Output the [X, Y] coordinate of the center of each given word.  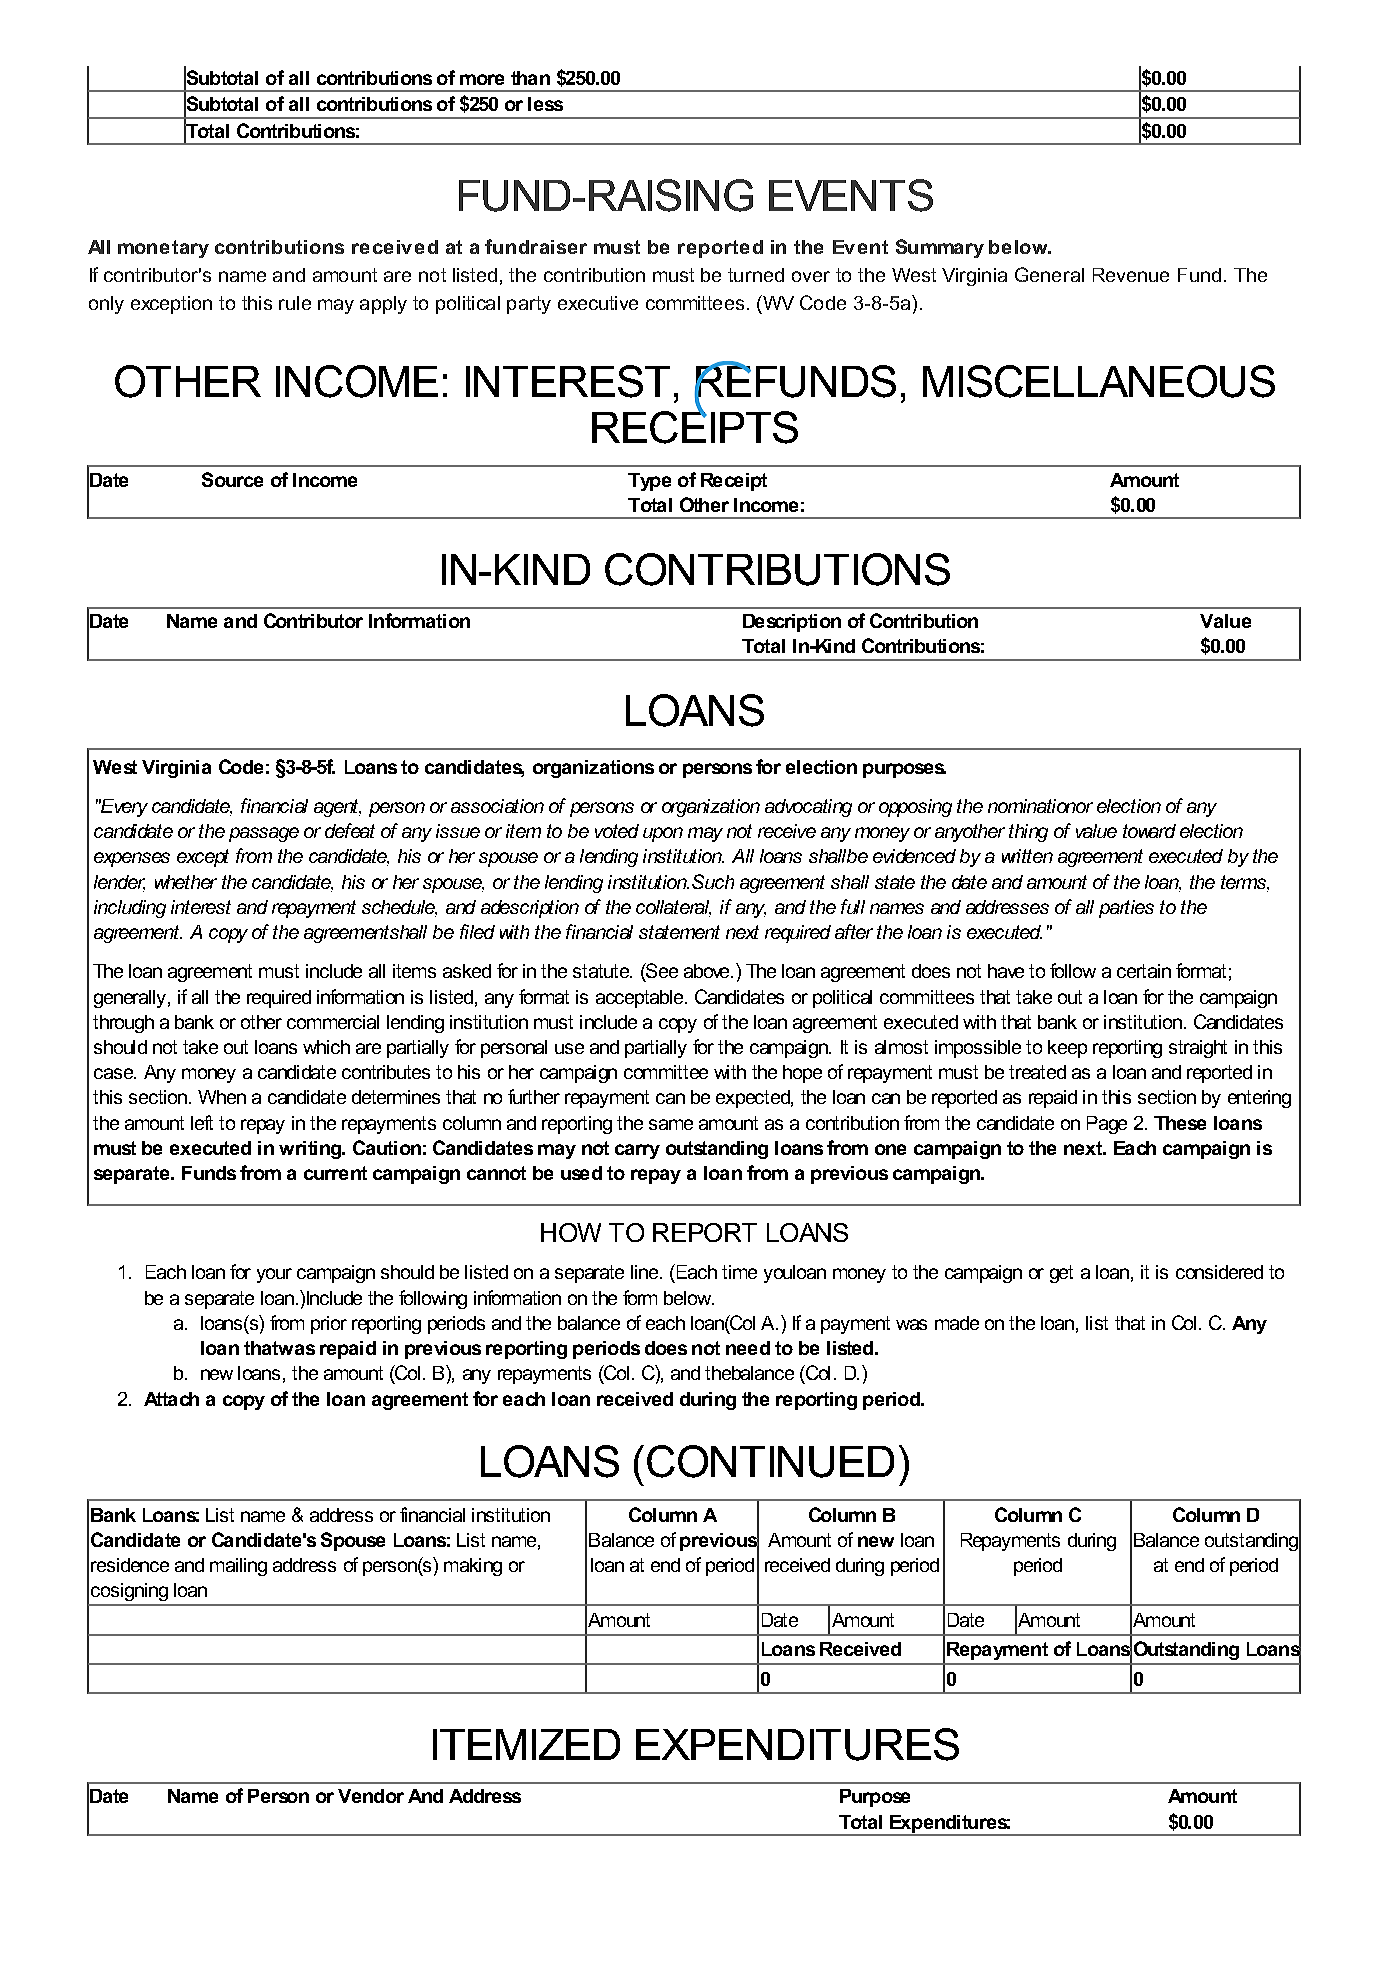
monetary [163, 249]
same [671, 1124]
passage [264, 834]
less [545, 104]
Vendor [371, 1796]
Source [232, 479]
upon [663, 834]
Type [649, 482]
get [1061, 1274]
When [222, 1097]
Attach [171, 1399]
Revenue [1131, 275]
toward [1149, 831]
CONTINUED [770, 1461]
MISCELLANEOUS [1099, 381]
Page [1107, 1125]
